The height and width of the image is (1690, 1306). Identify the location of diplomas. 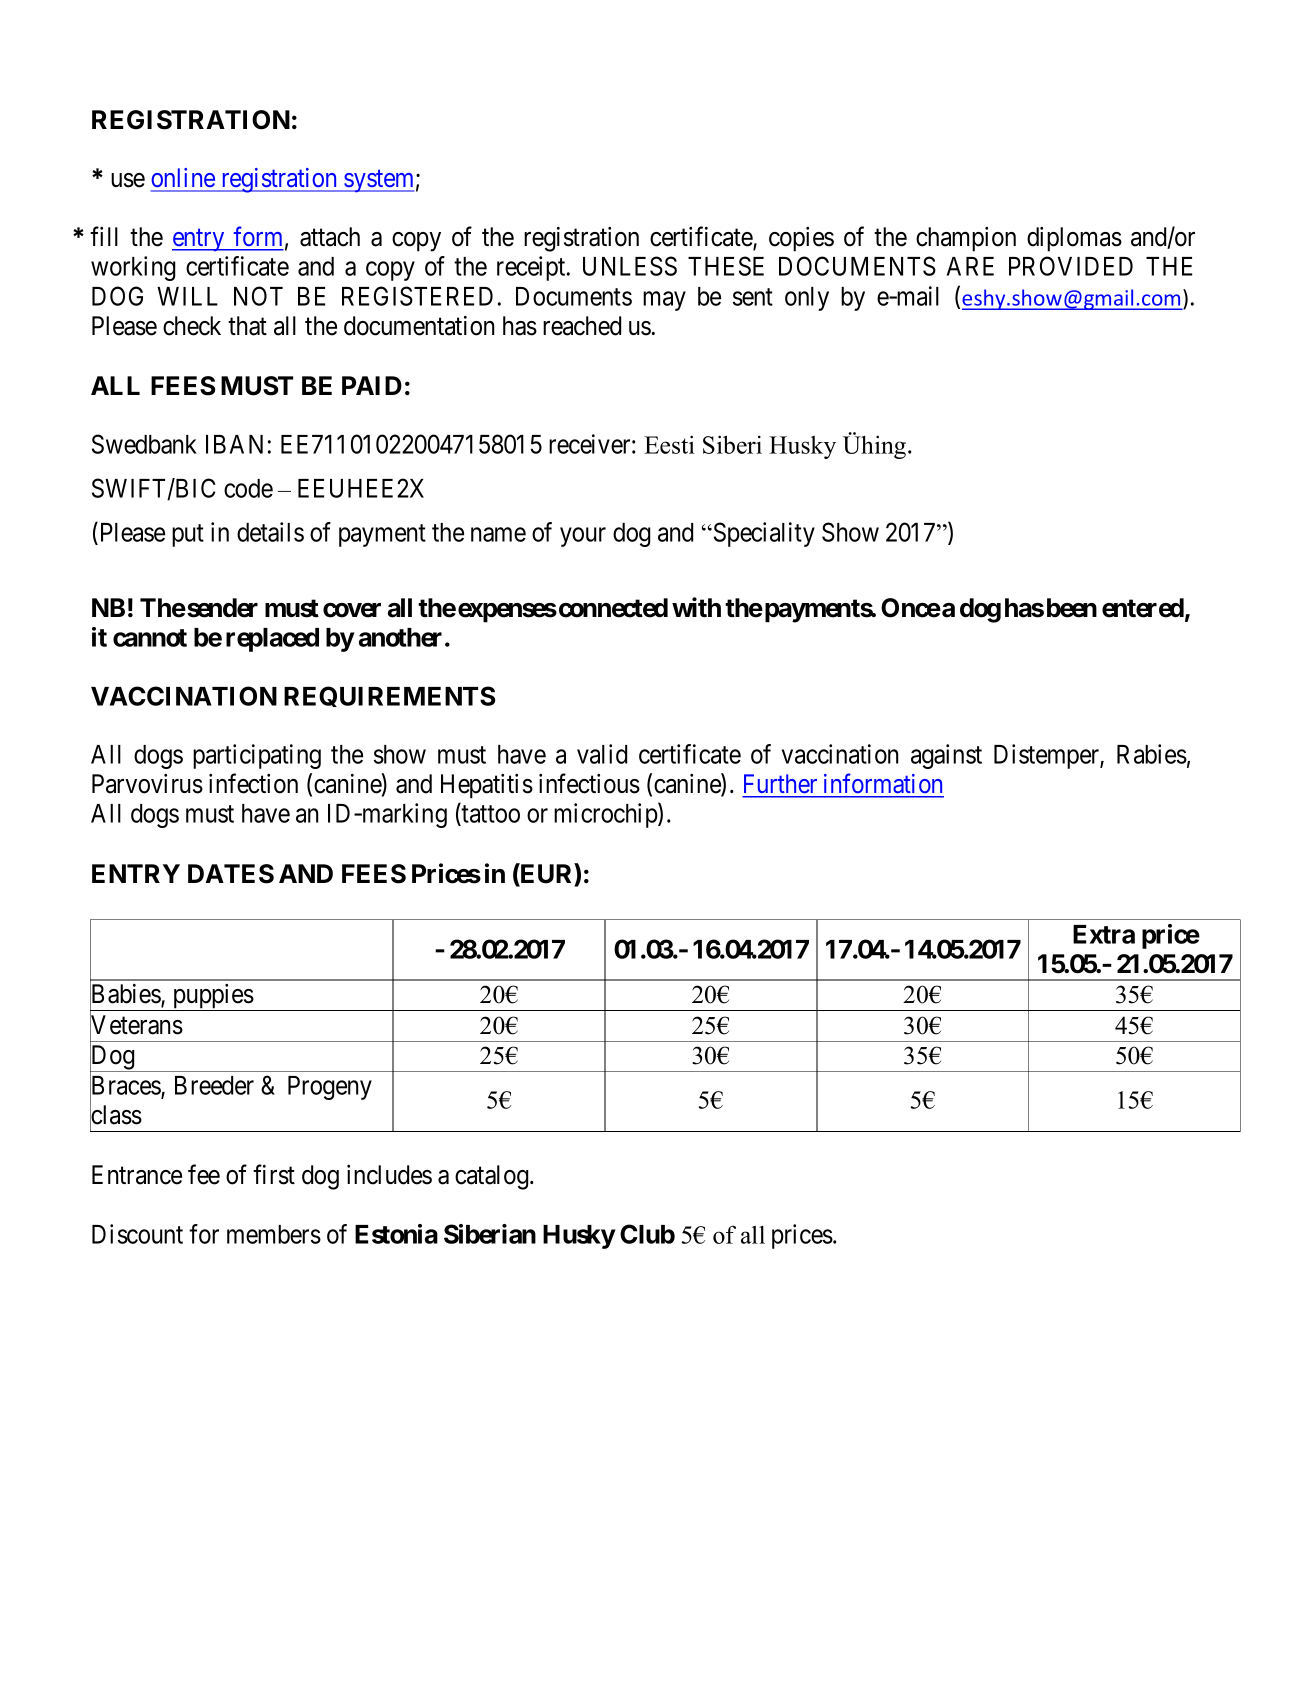
(1074, 239).
